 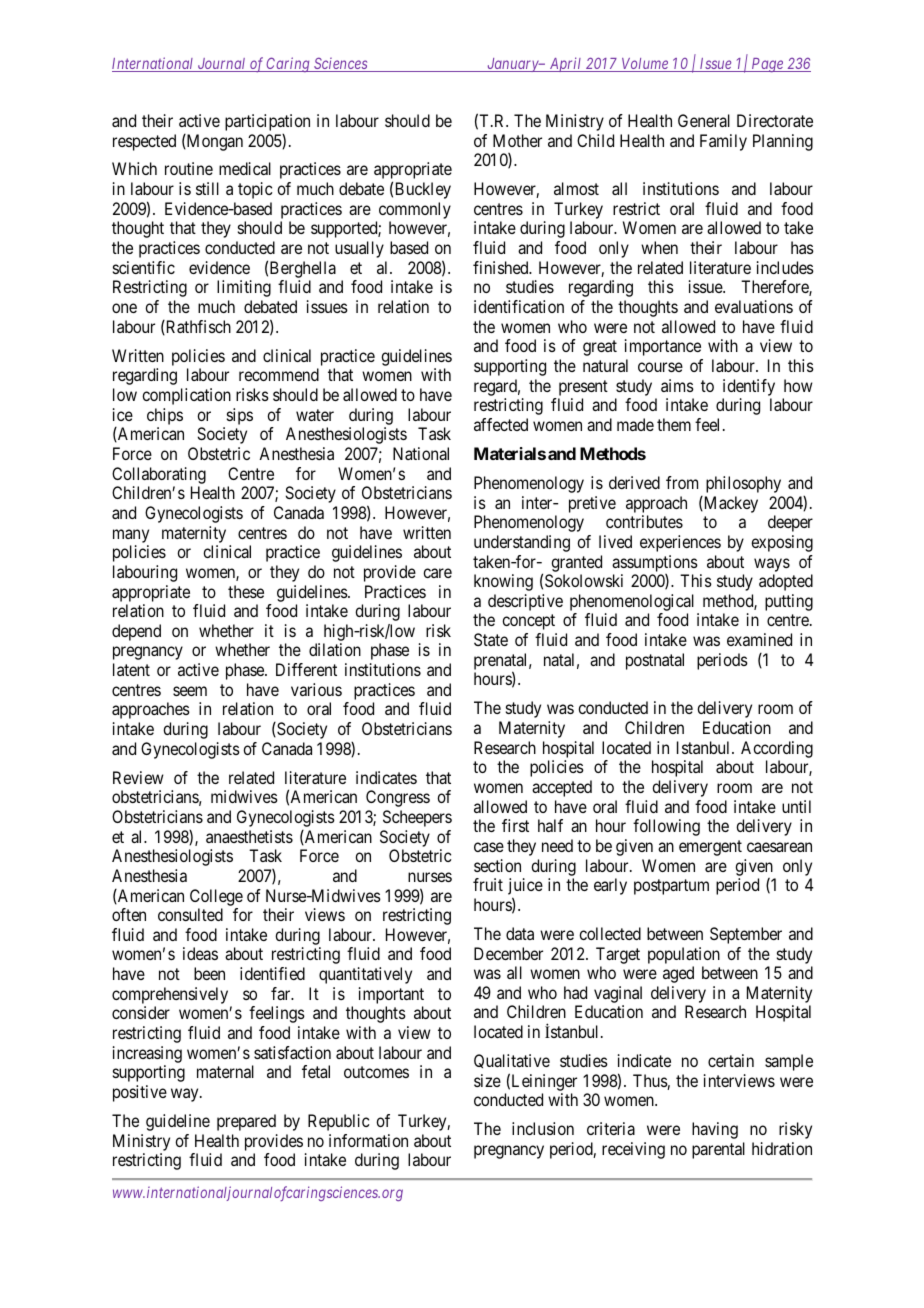 I want to click on care, so click(x=437, y=573).
